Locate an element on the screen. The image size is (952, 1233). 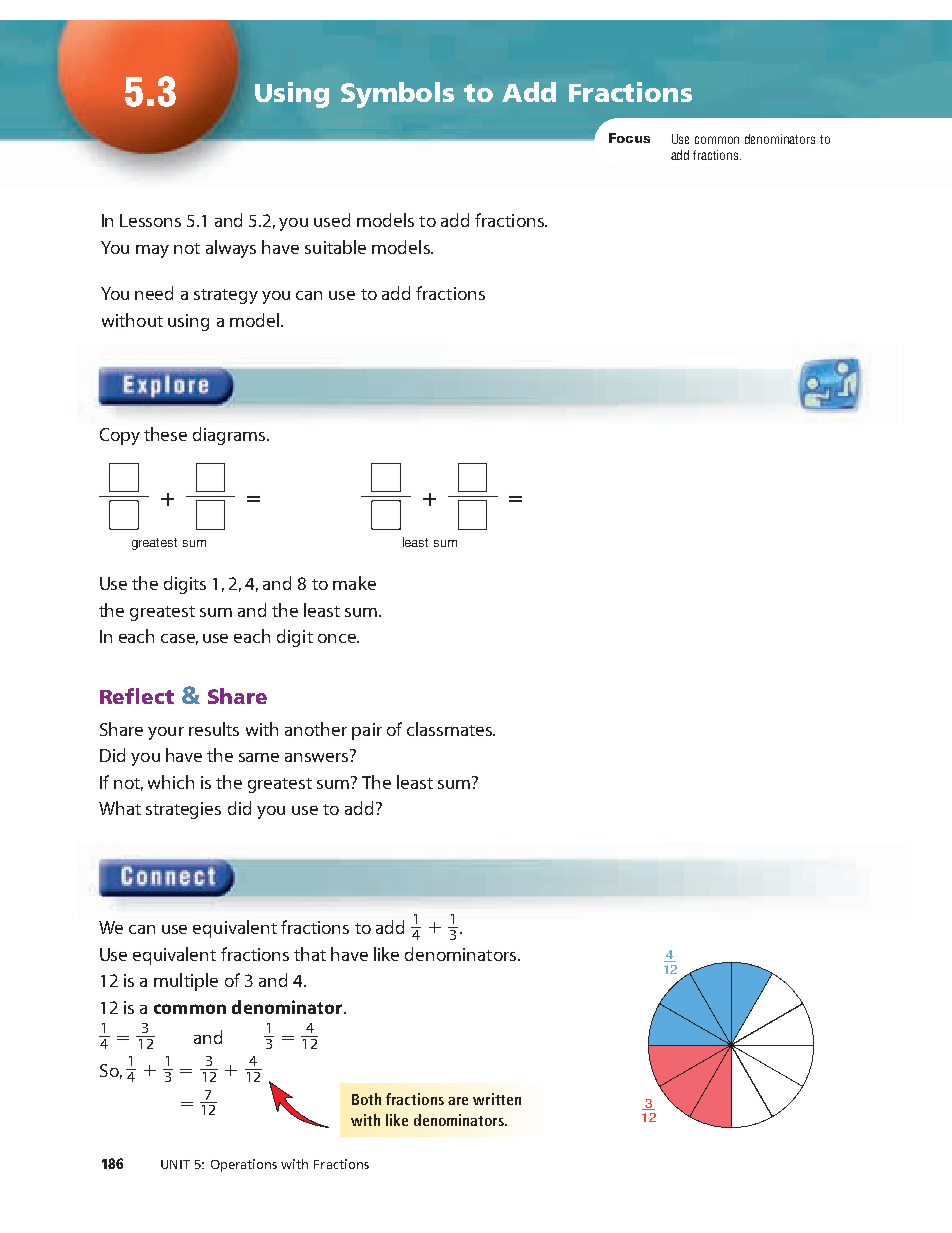
written is located at coordinates (497, 1099).
